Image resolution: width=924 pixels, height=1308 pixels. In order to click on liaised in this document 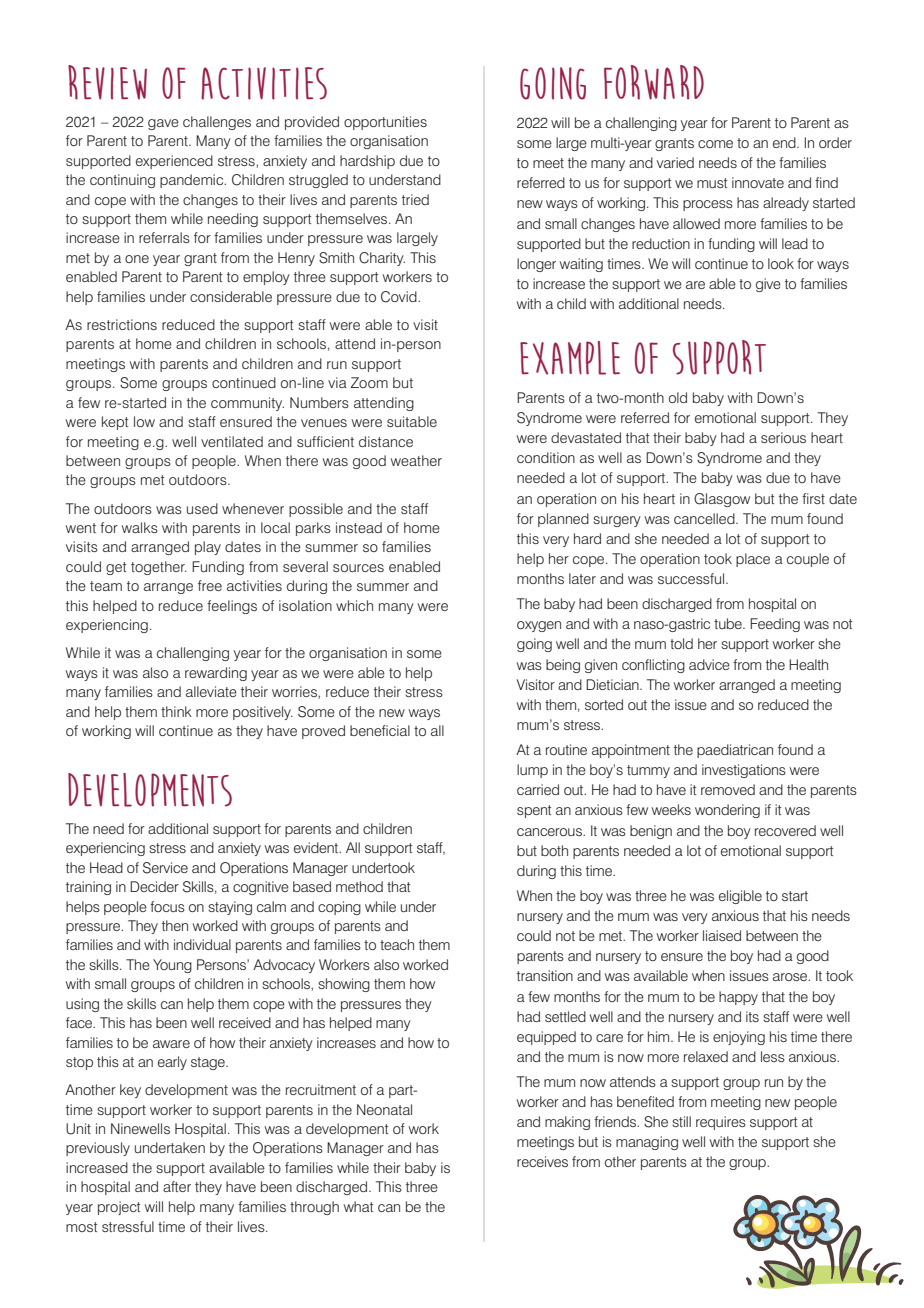, I will do `click(722, 935)`.
